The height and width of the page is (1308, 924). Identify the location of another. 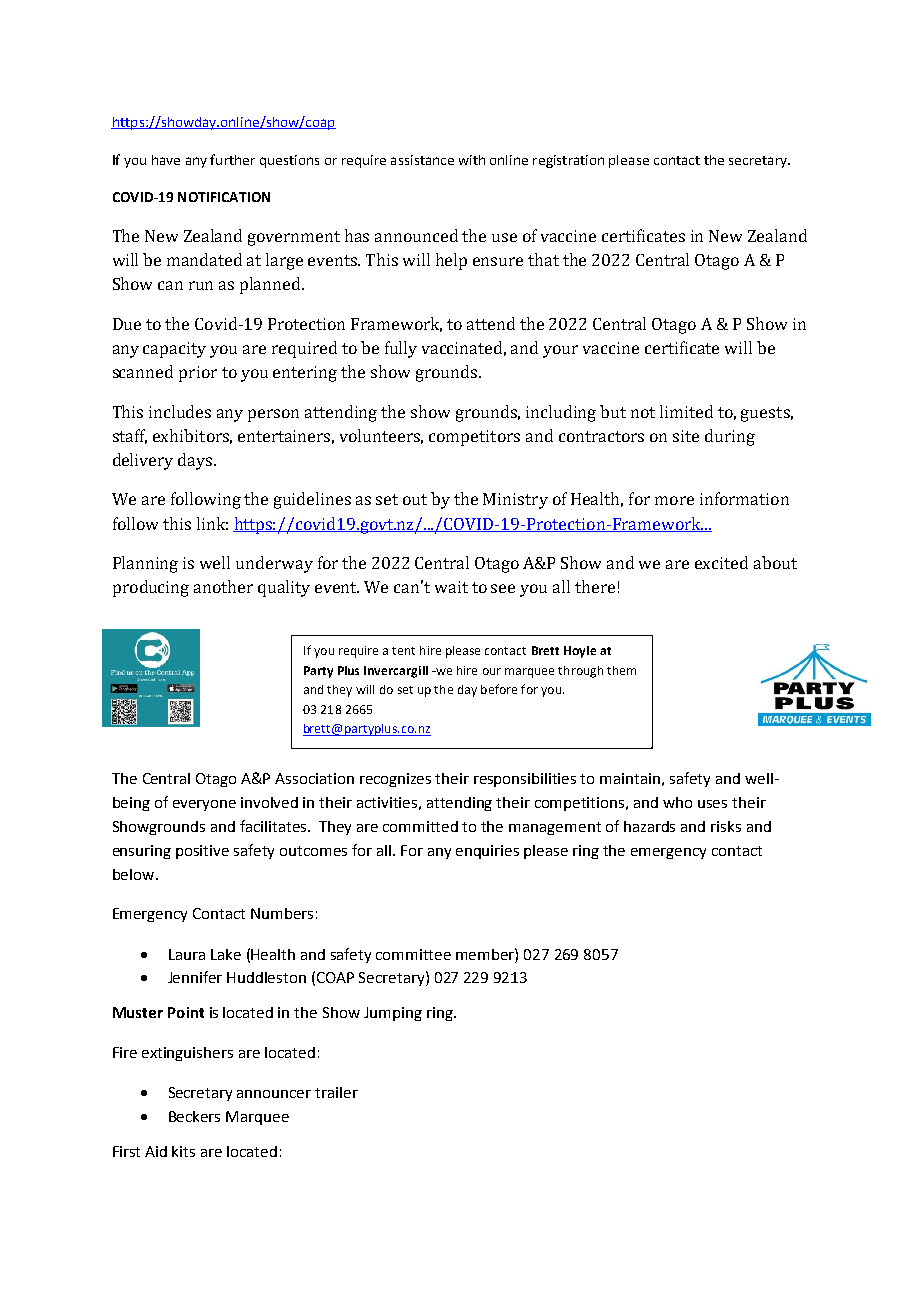
(223, 586).
